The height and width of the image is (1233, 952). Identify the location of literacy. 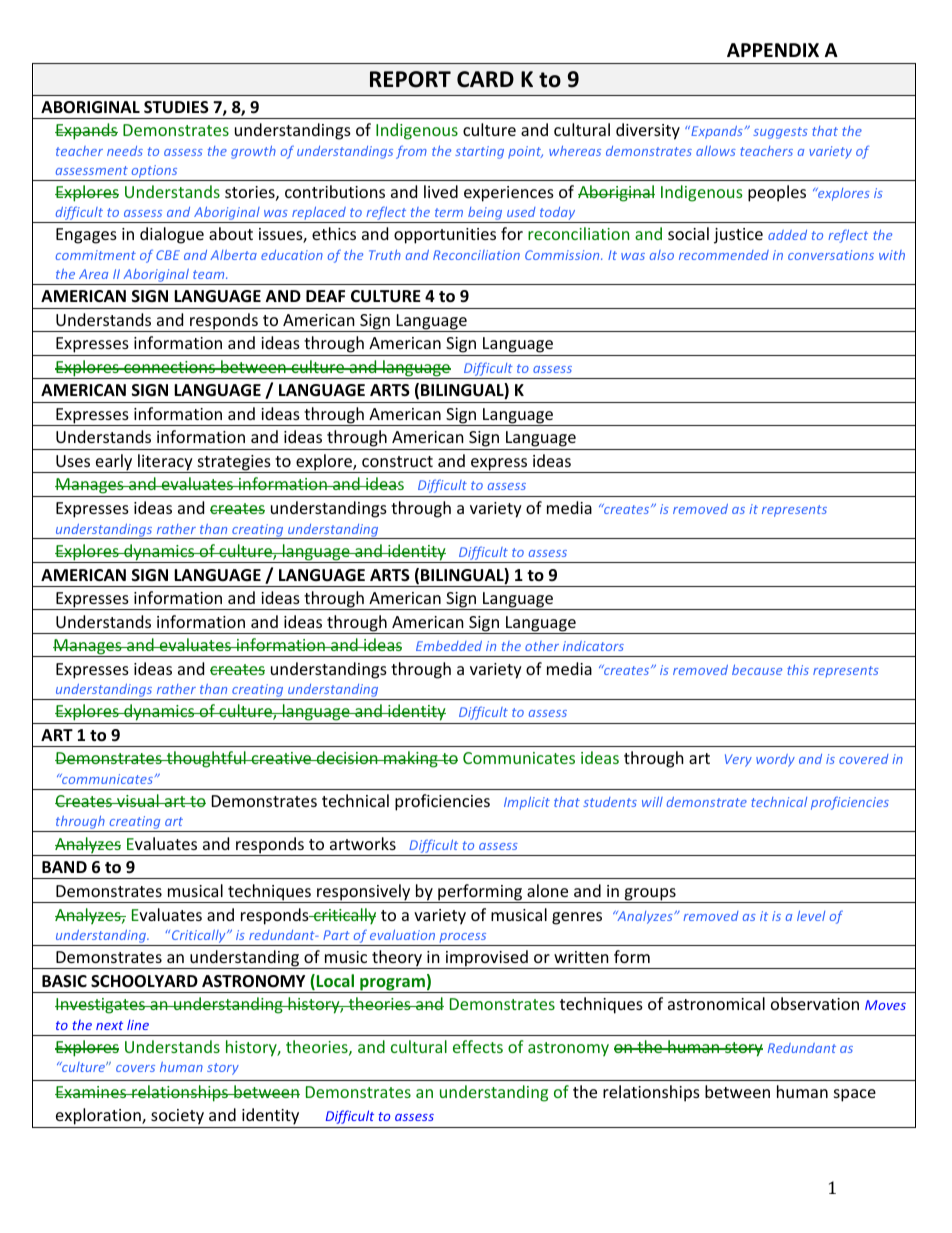
(165, 463).
